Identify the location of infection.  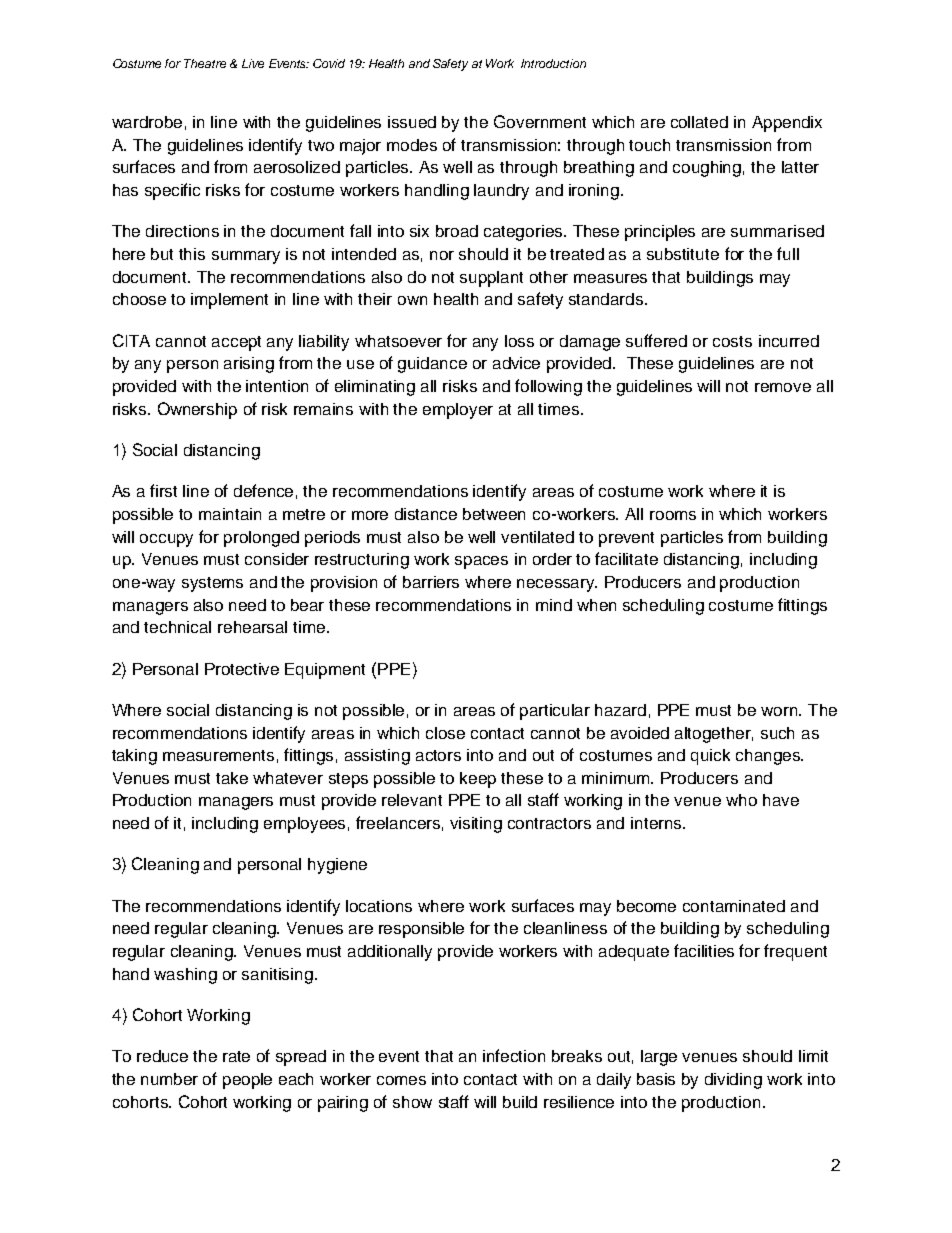
(514, 1055).
